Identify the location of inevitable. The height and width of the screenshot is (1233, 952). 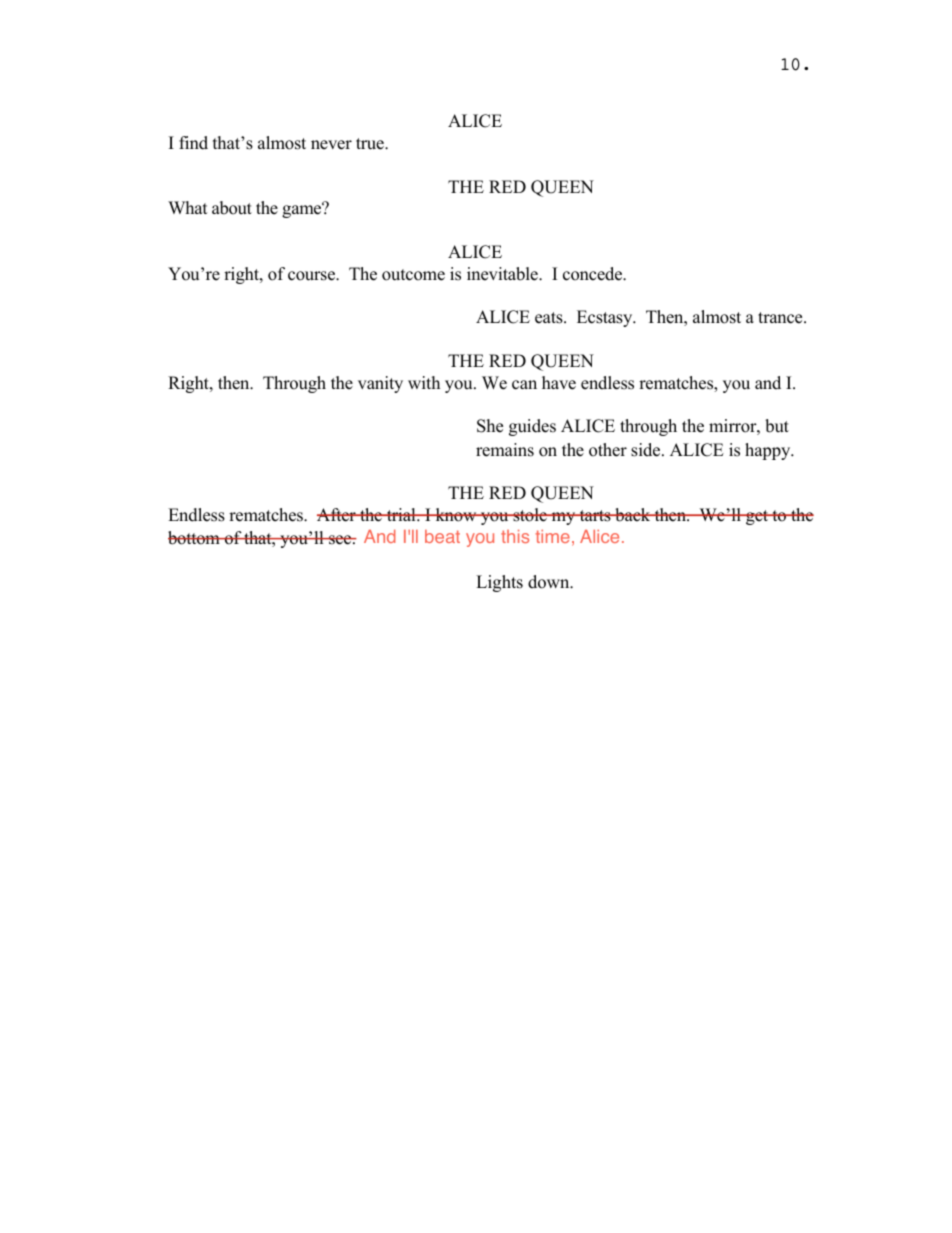
(503, 274).
